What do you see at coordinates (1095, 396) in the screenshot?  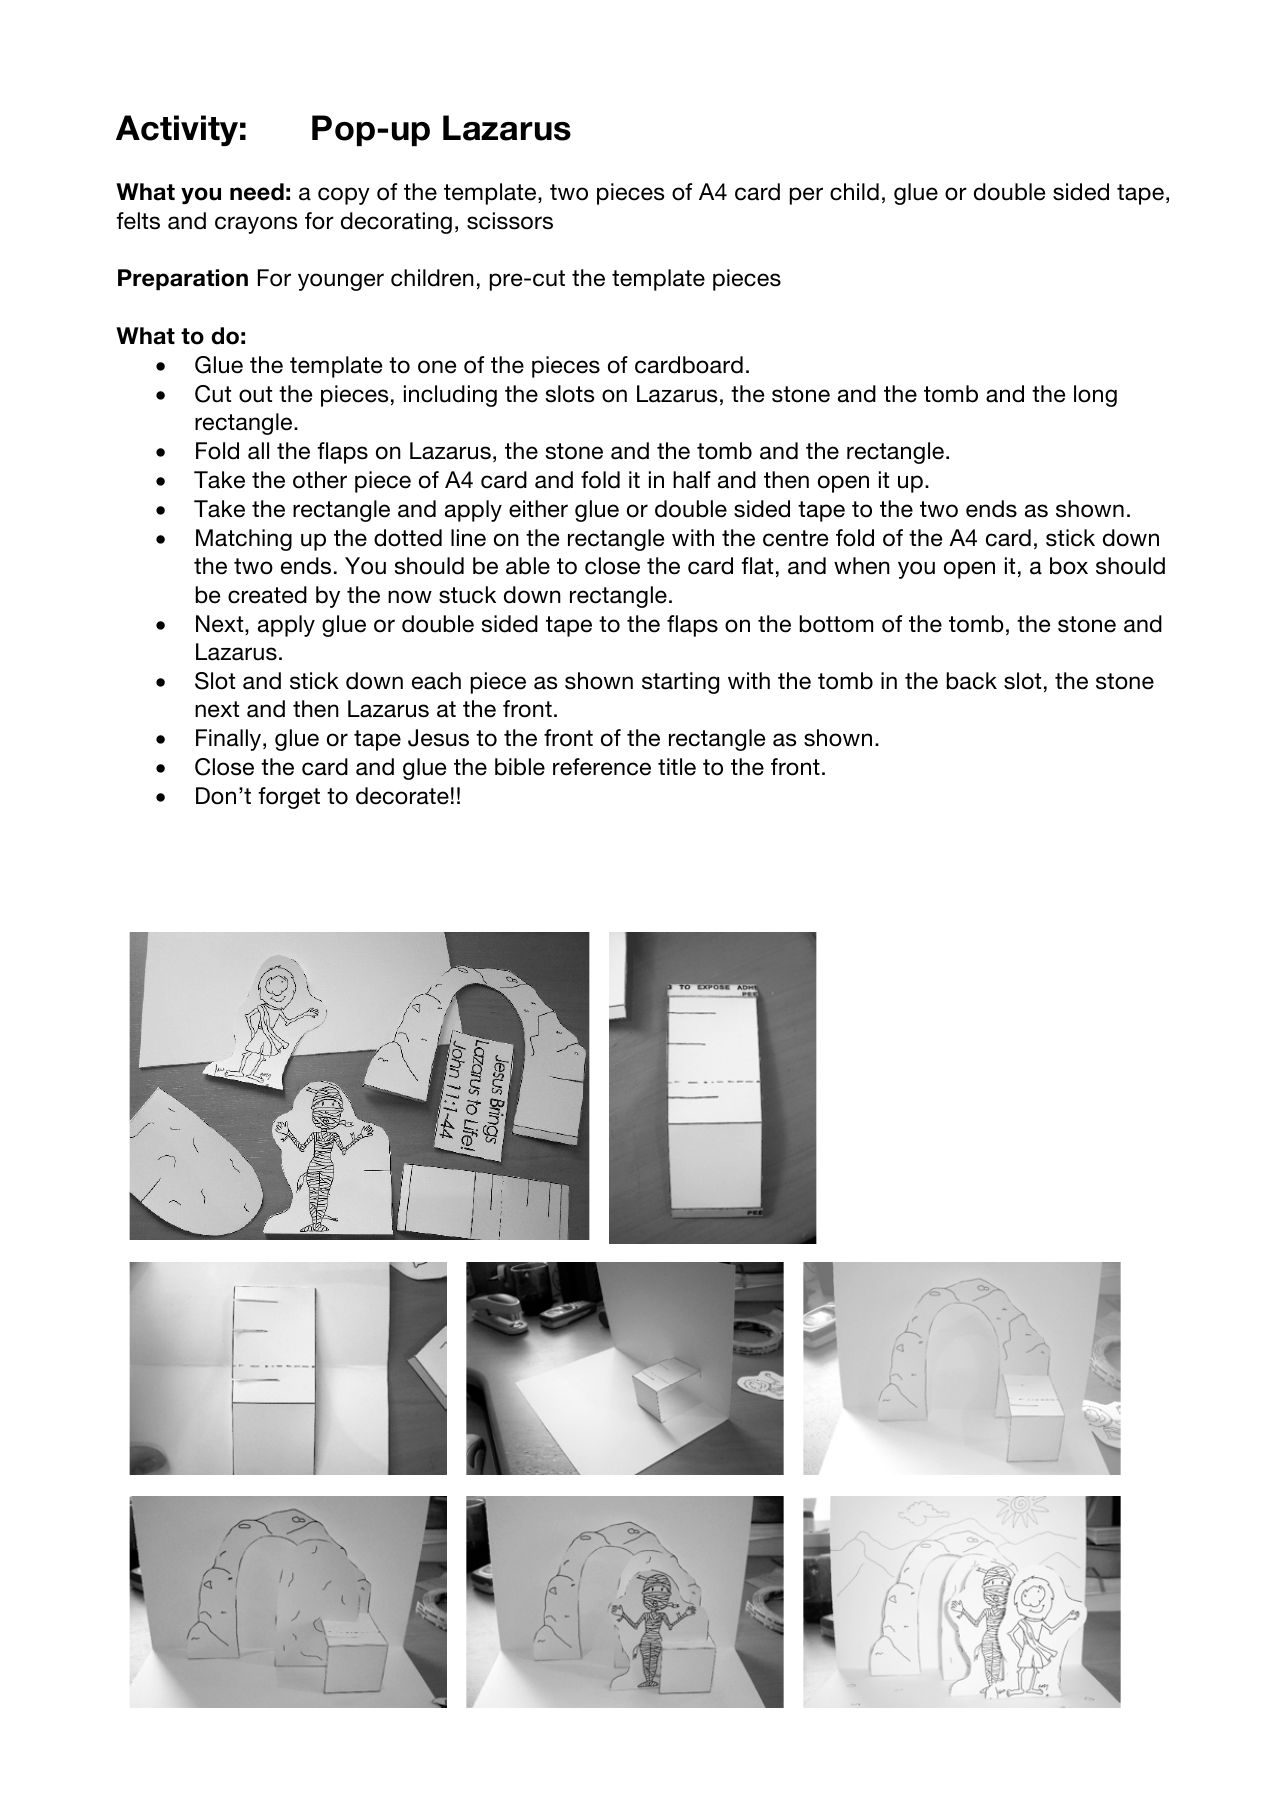 I see `long` at bounding box center [1095, 396].
